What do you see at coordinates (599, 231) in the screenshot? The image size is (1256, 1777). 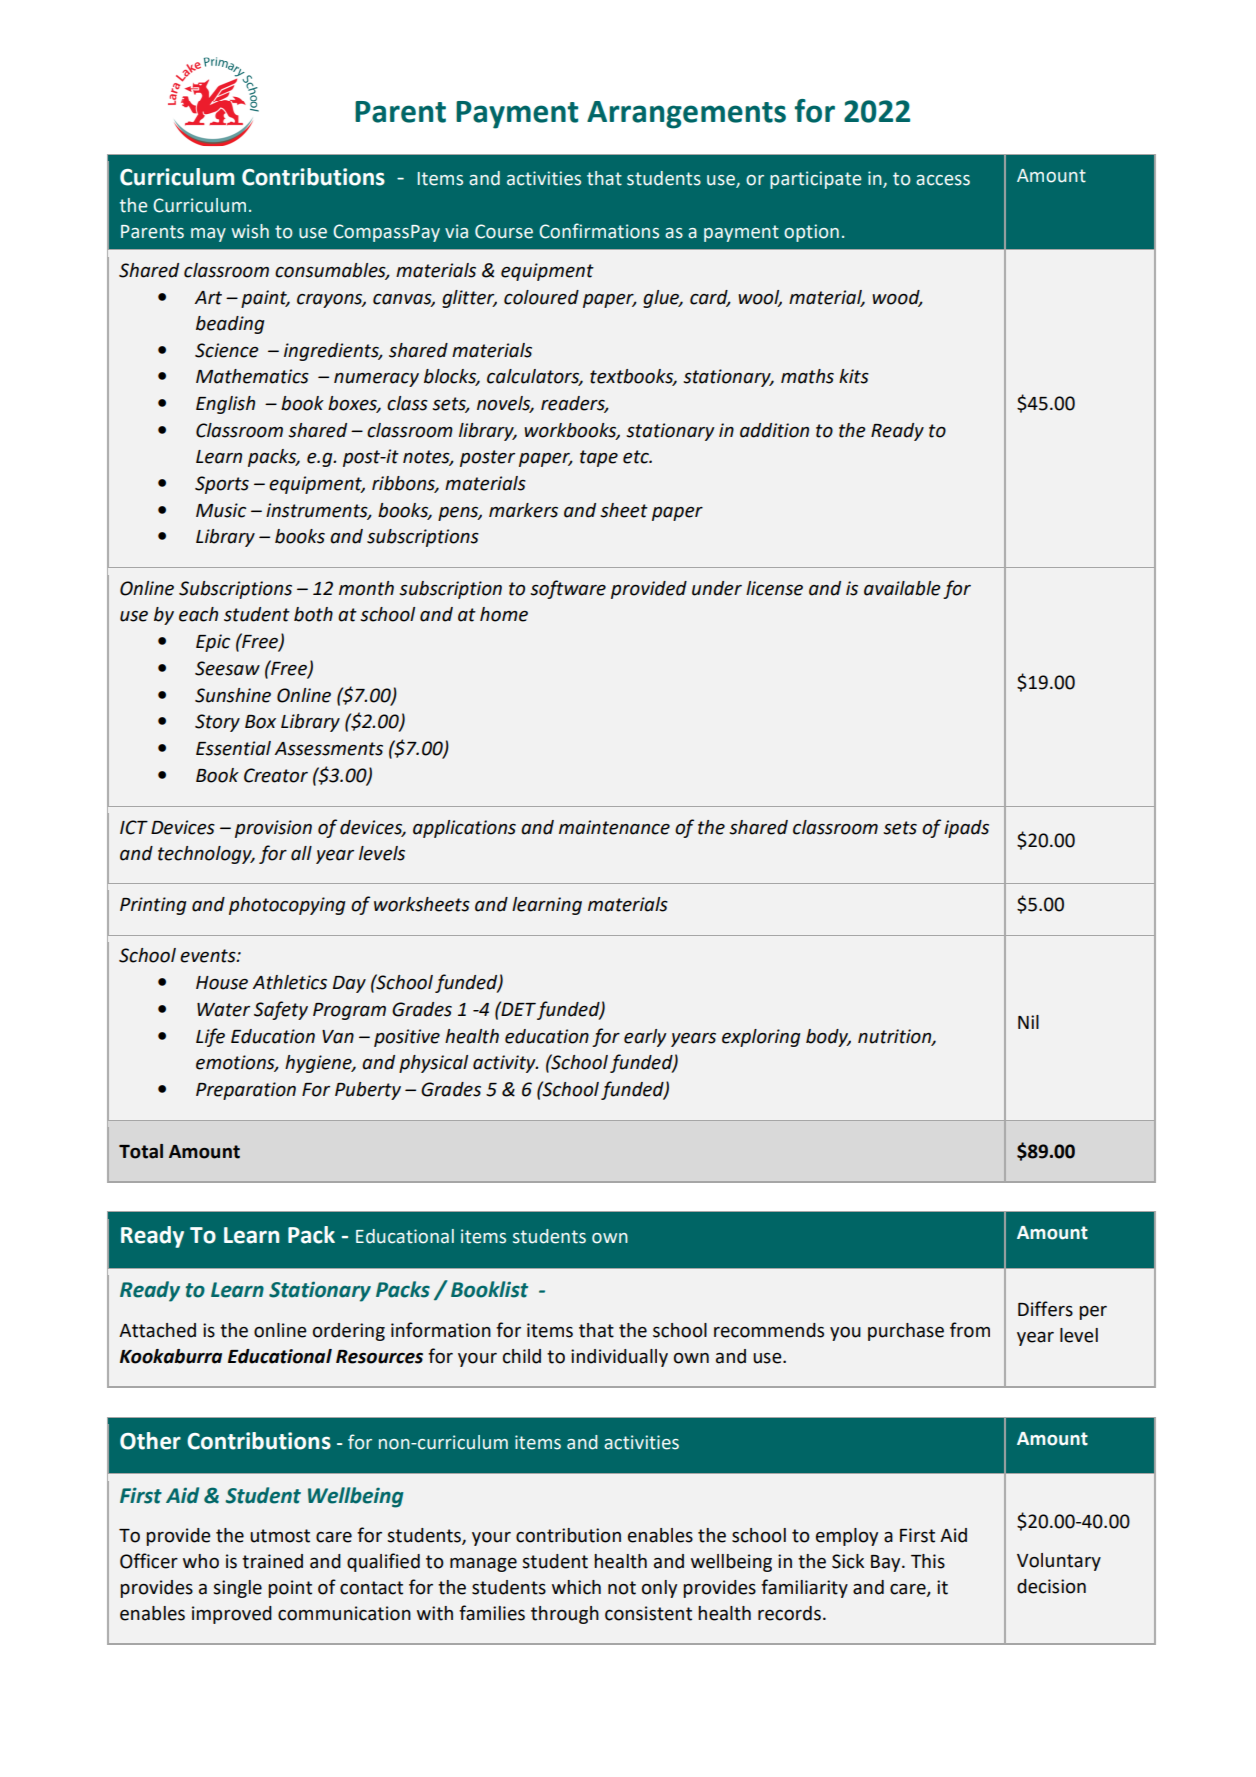 I see `Confirmations` at bounding box center [599, 231].
